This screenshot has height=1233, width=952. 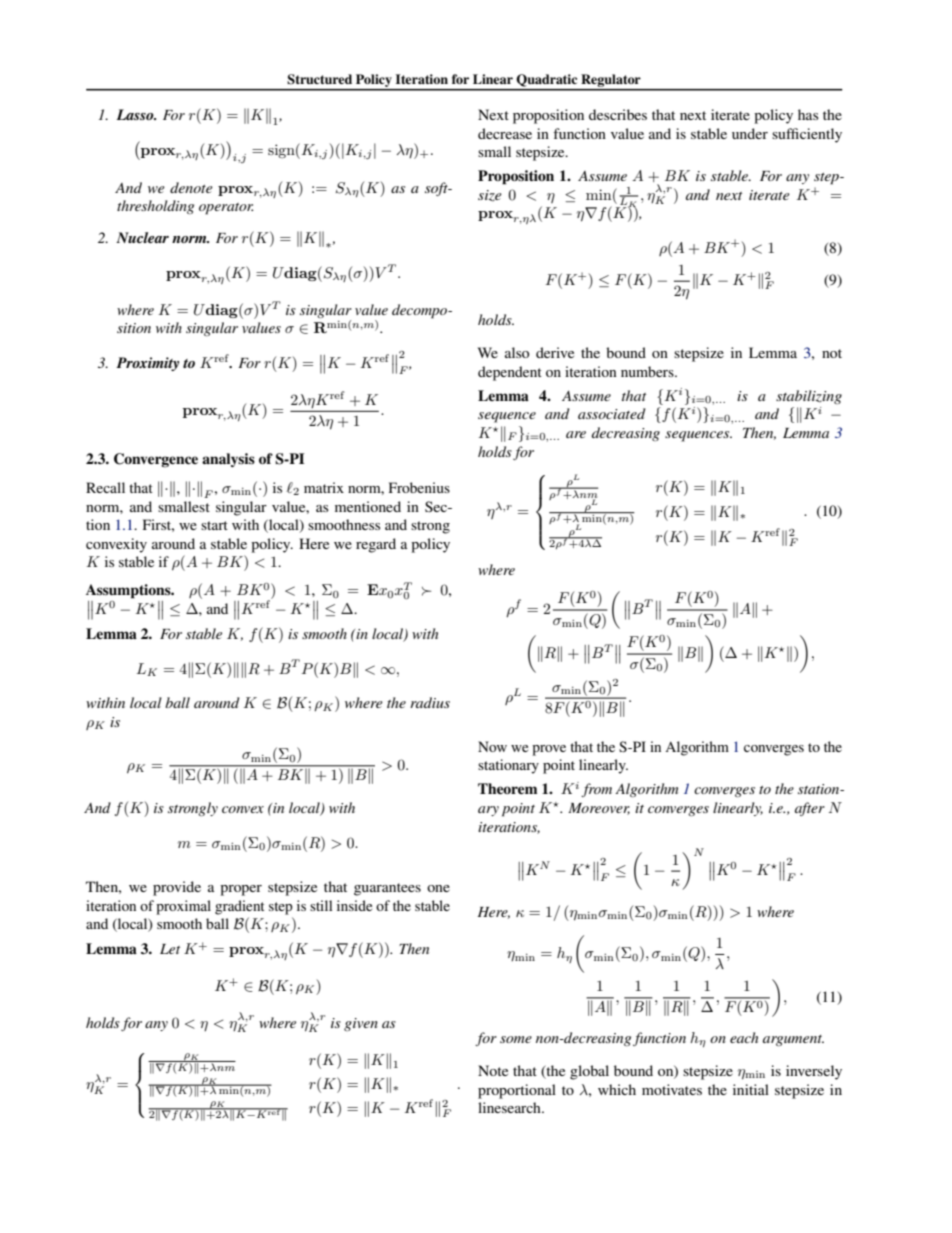 I want to click on also, so click(x=517, y=352).
